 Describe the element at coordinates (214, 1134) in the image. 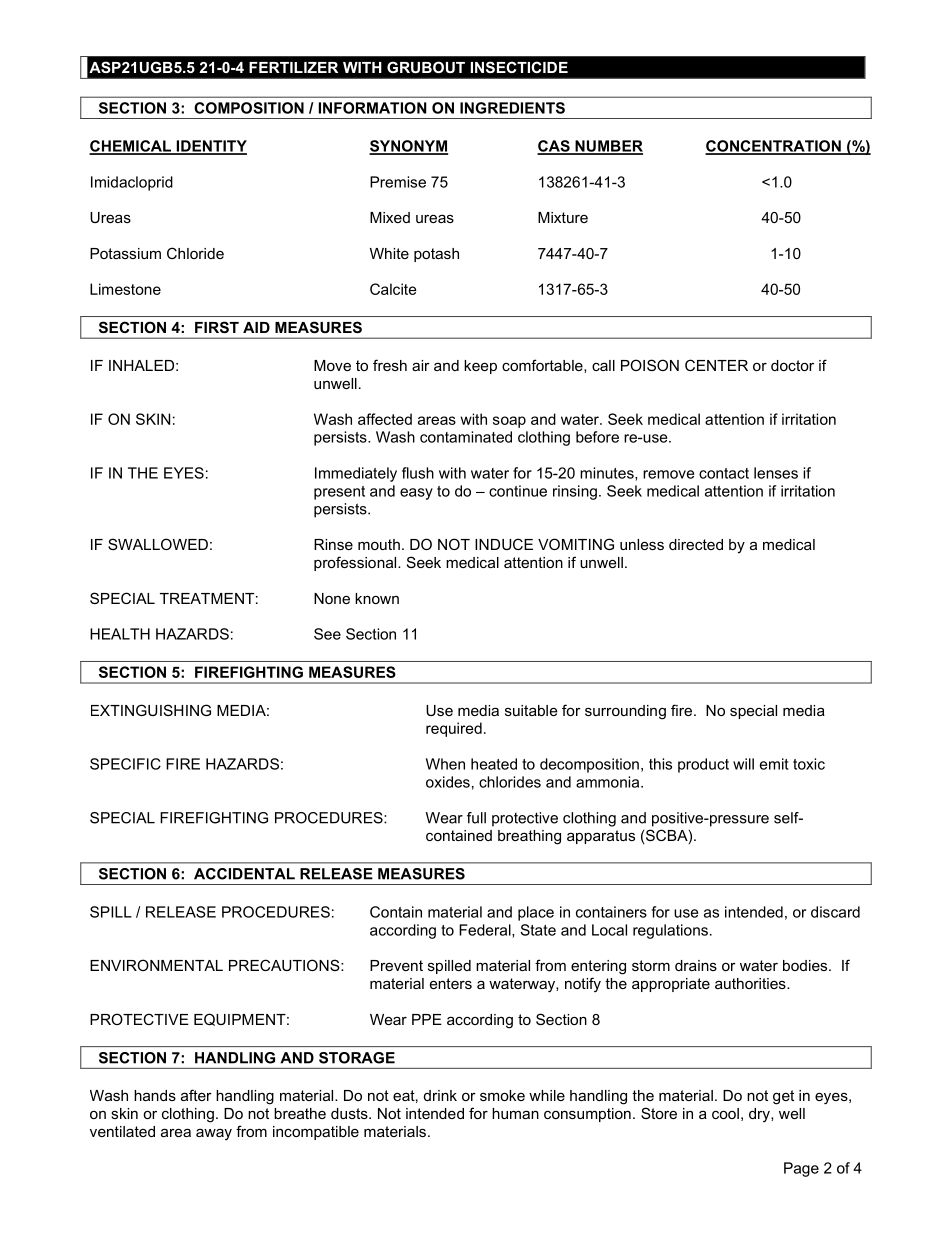

I see `away` at that location.
